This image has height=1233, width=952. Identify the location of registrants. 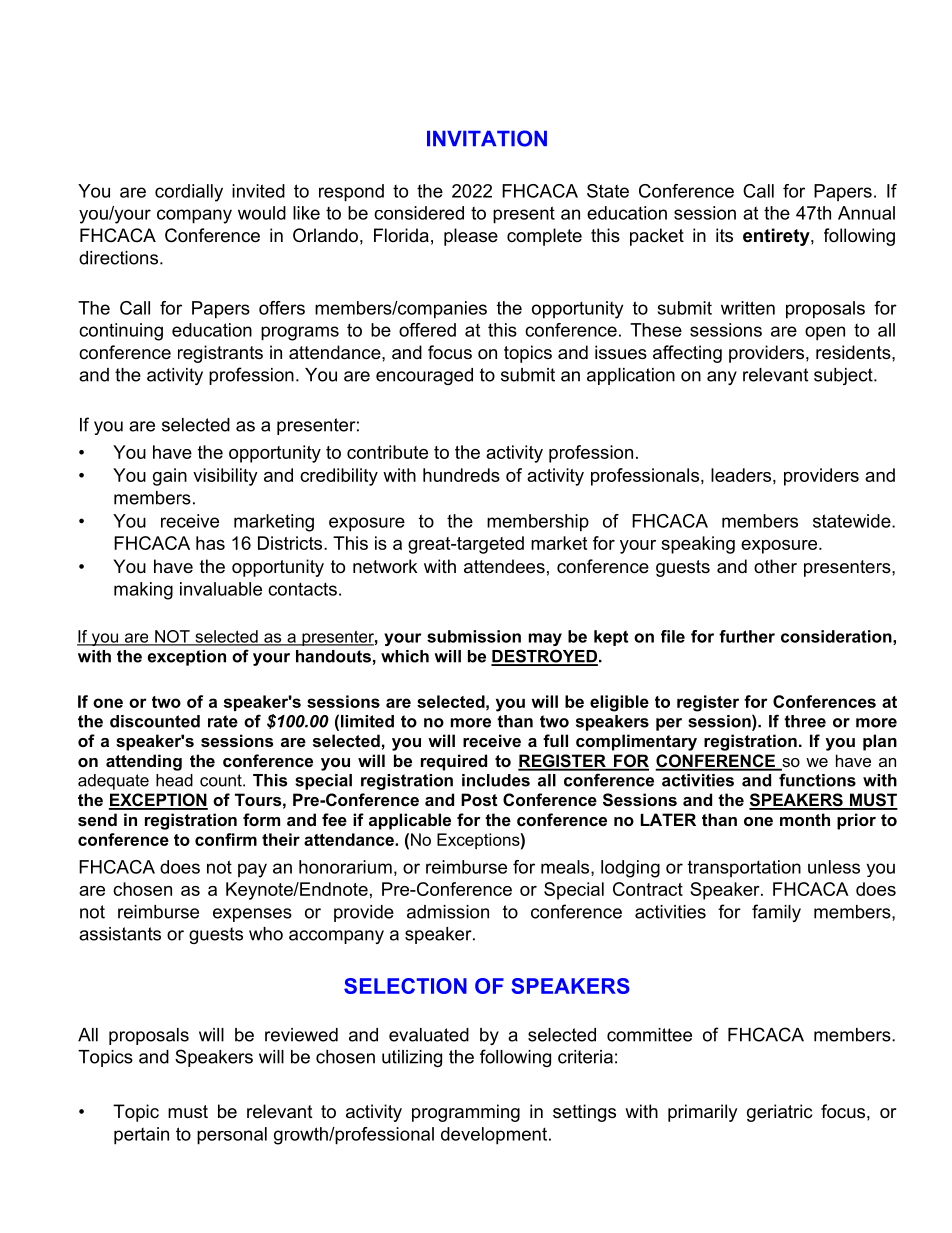
(220, 354).
